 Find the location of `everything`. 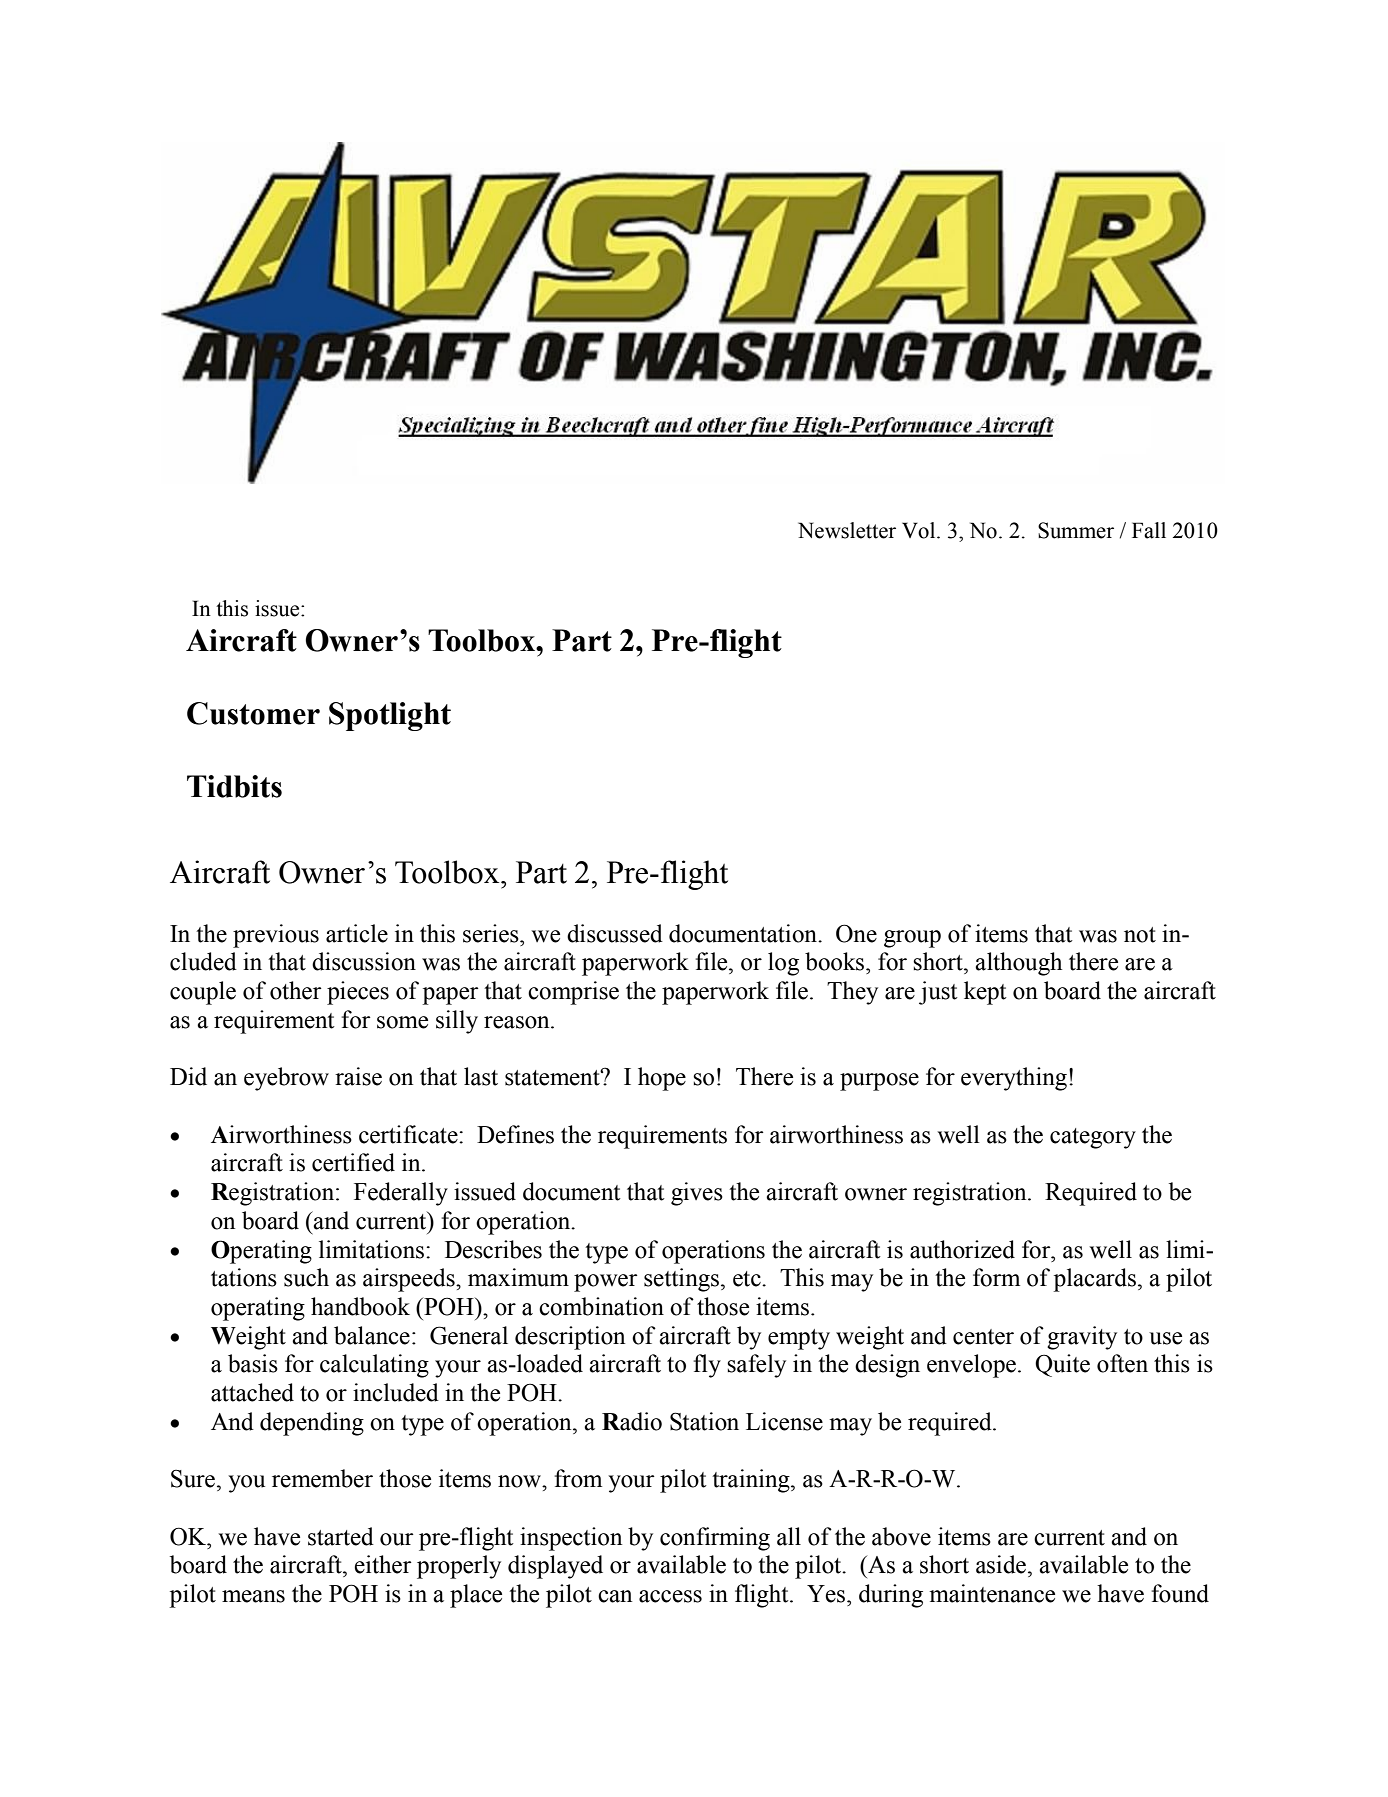

everything is located at coordinates (1015, 1079).
